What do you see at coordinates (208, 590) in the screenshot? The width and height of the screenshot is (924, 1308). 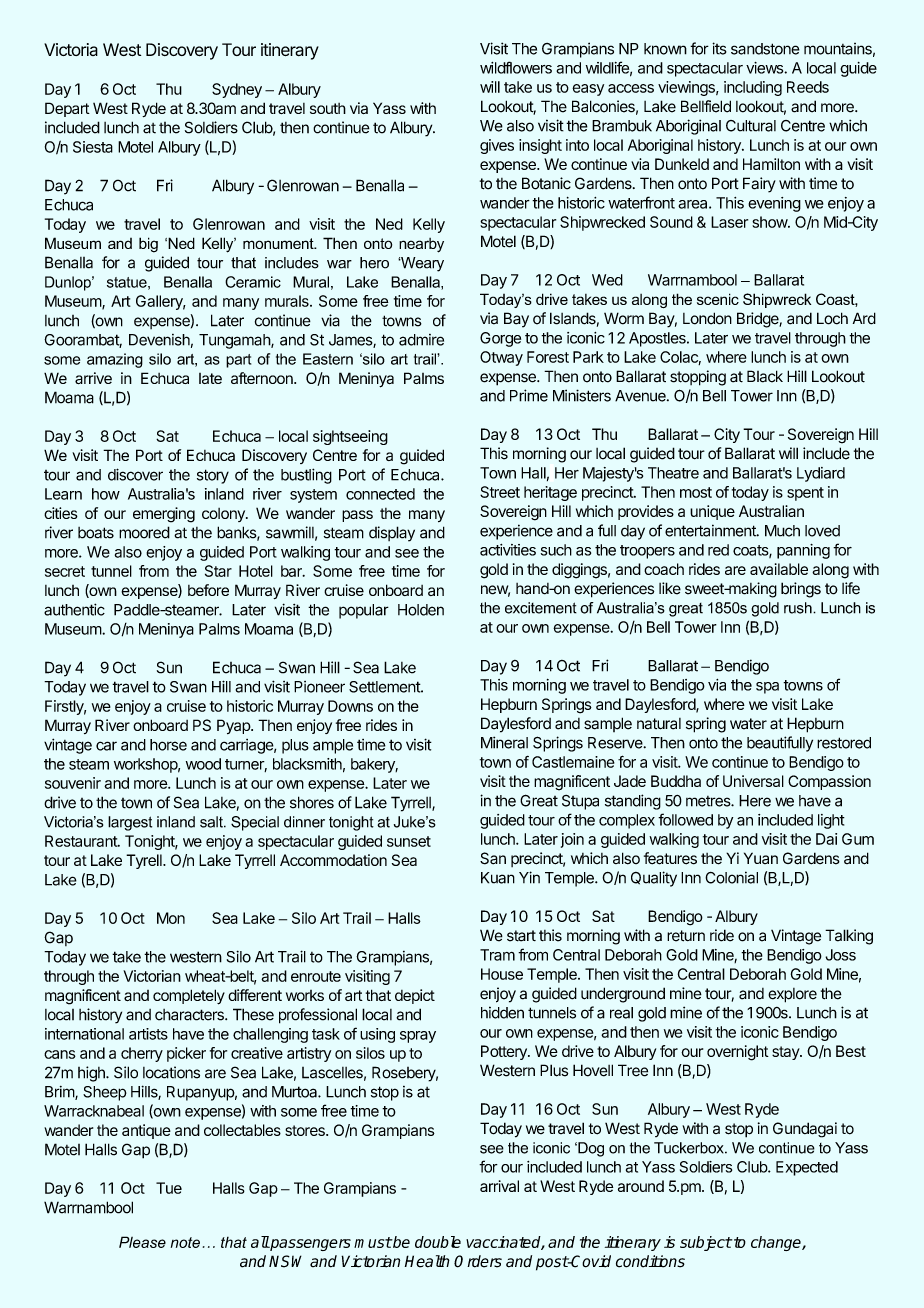 I see `before` at bounding box center [208, 590].
